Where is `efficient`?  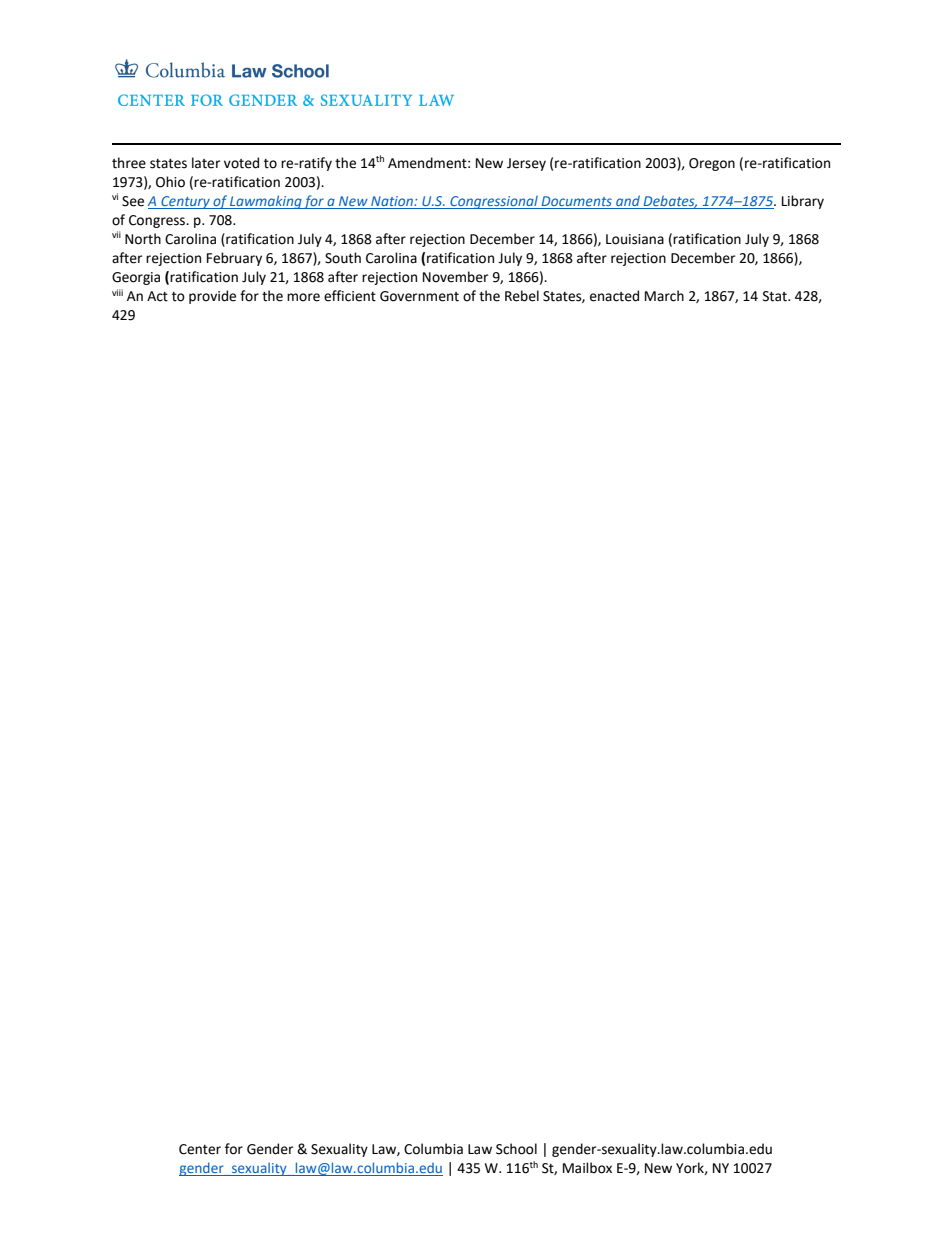 efficient is located at coordinates (350, 296).
